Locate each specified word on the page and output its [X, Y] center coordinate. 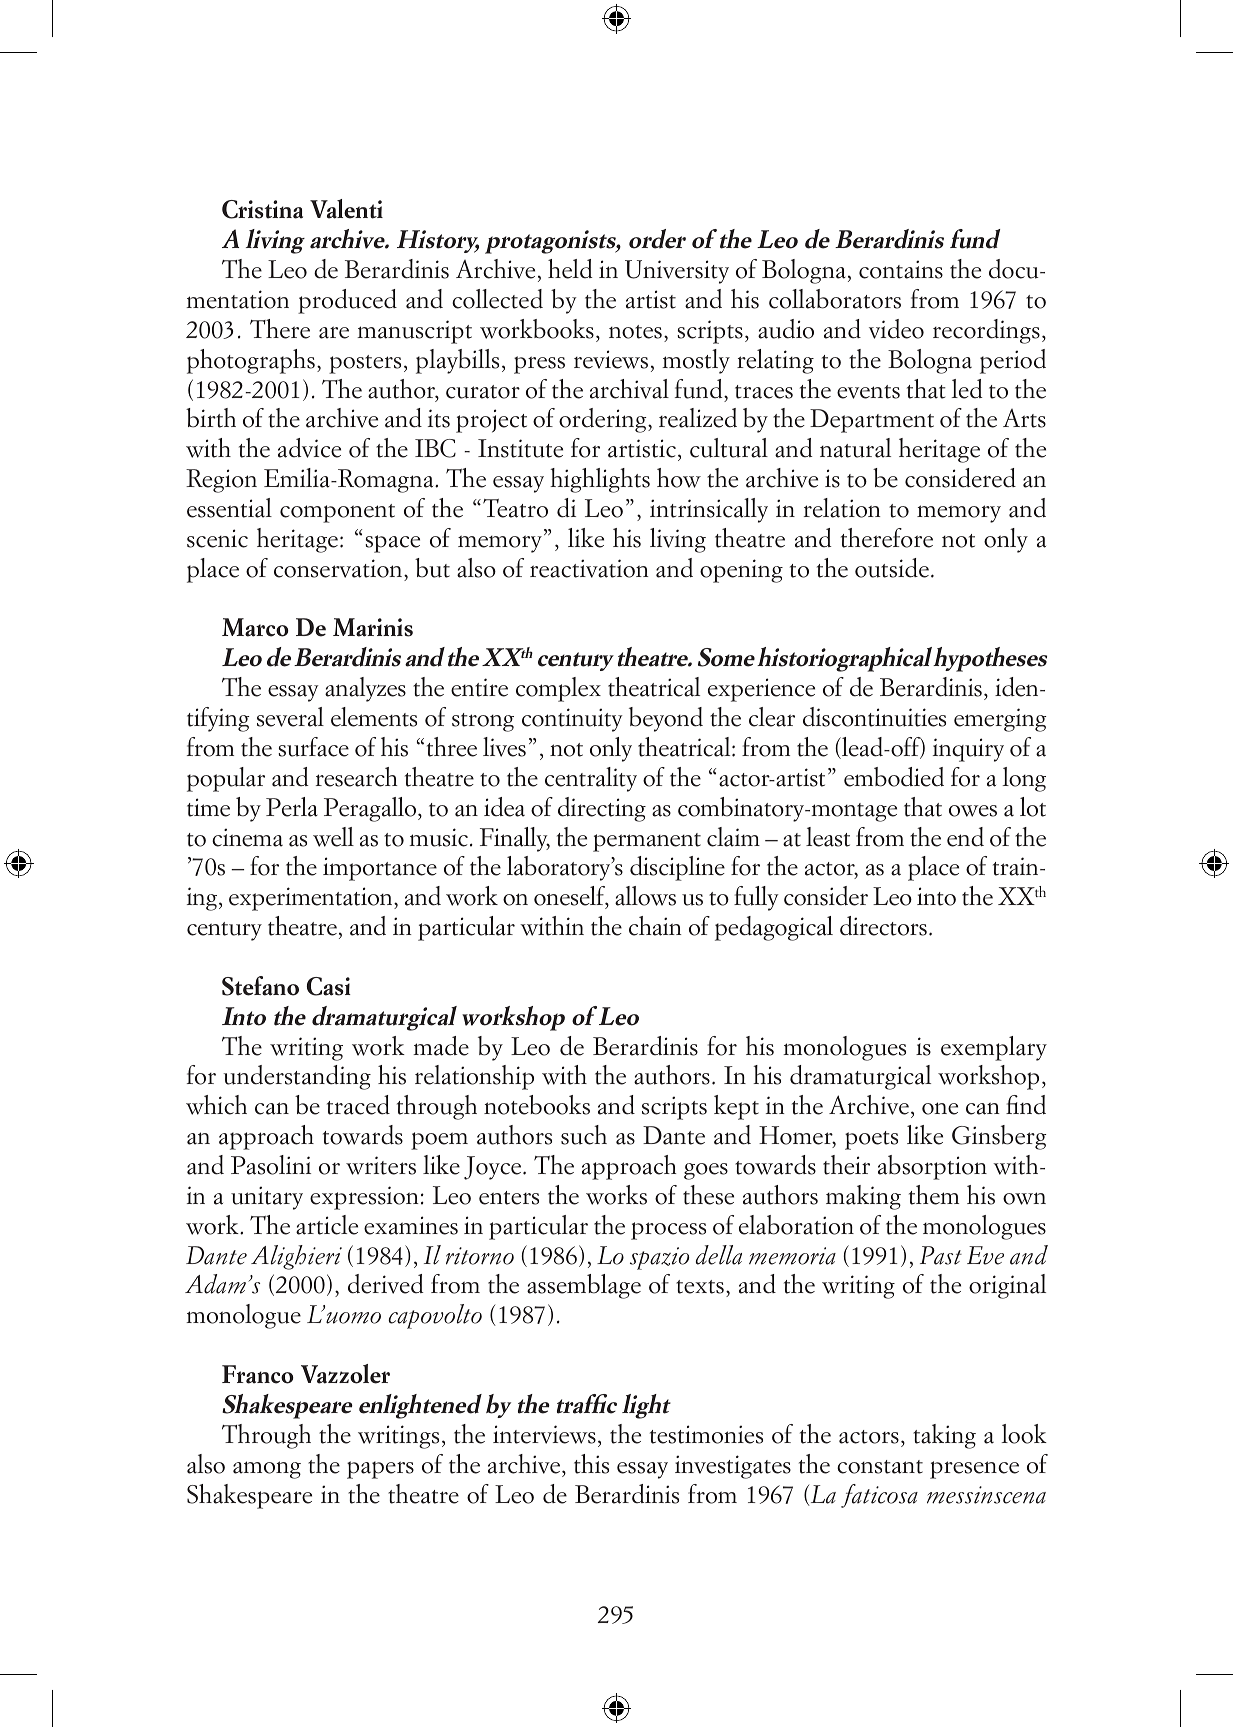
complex [558, 689]
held [570, 269]
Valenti [346, 209]
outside [892, 568]
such [584, 1135]
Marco [255, 627]
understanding [297, 1077]
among [267, 1470]
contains [901, 269]
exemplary [994, 1048]
